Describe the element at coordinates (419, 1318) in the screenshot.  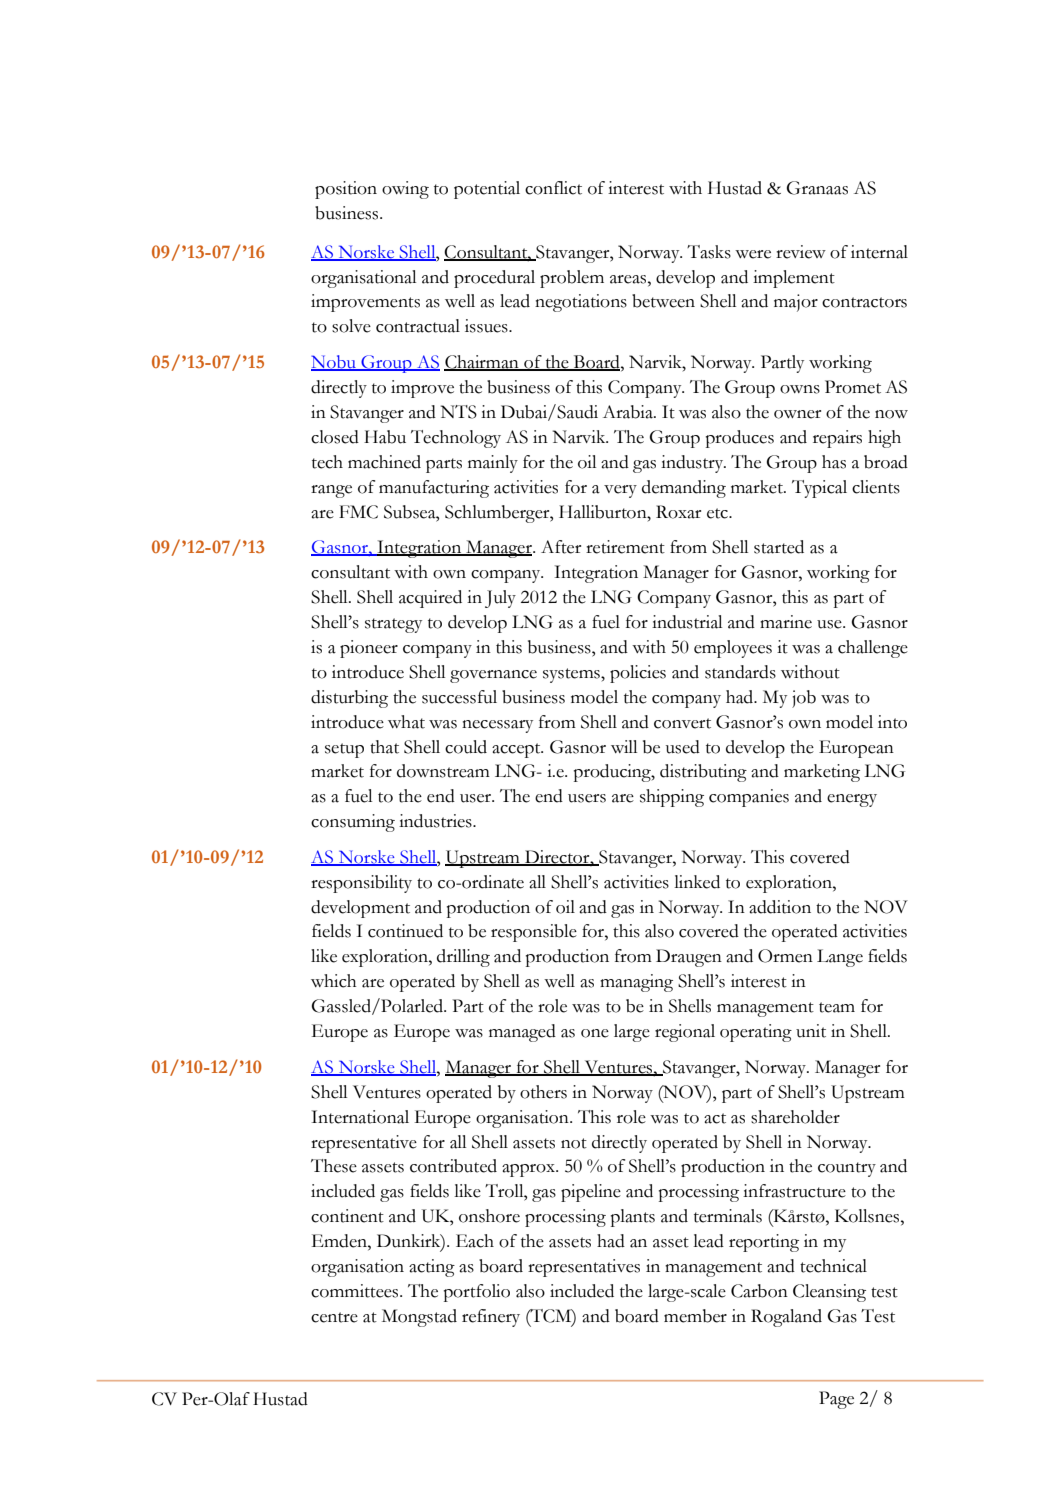
I see `Mongstad` at that location.
